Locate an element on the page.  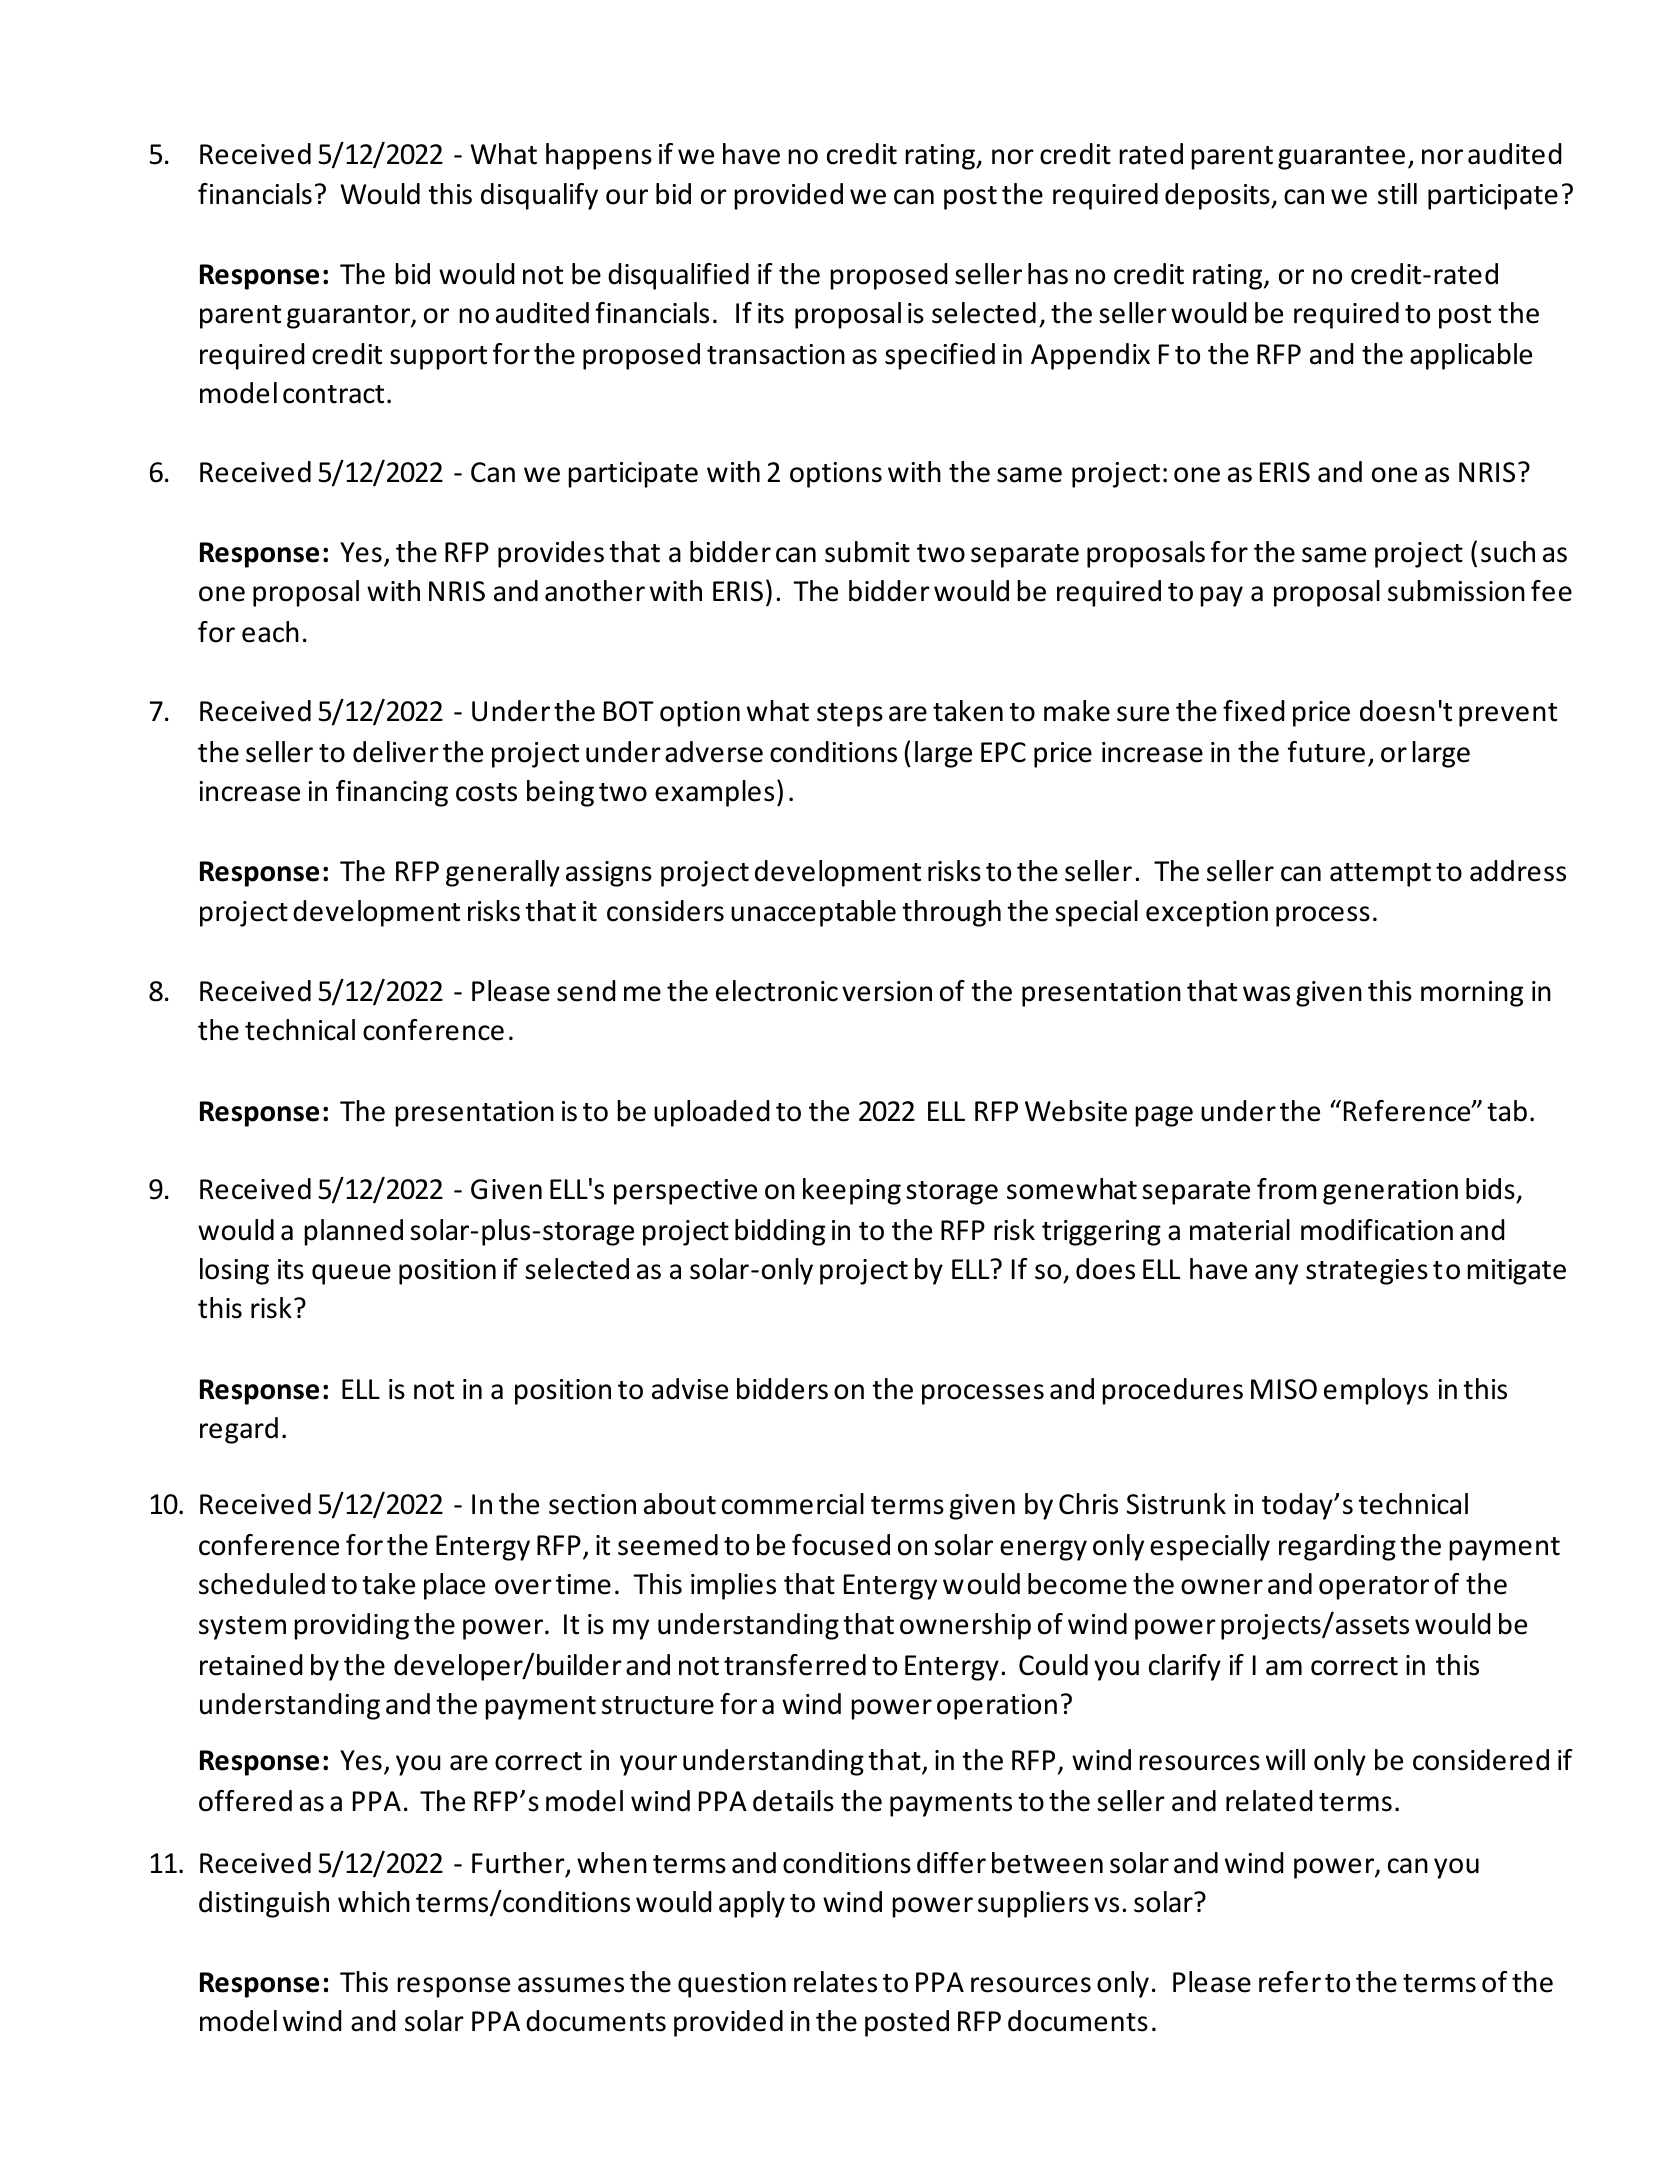
which is located at coordinates (374, 1902).
